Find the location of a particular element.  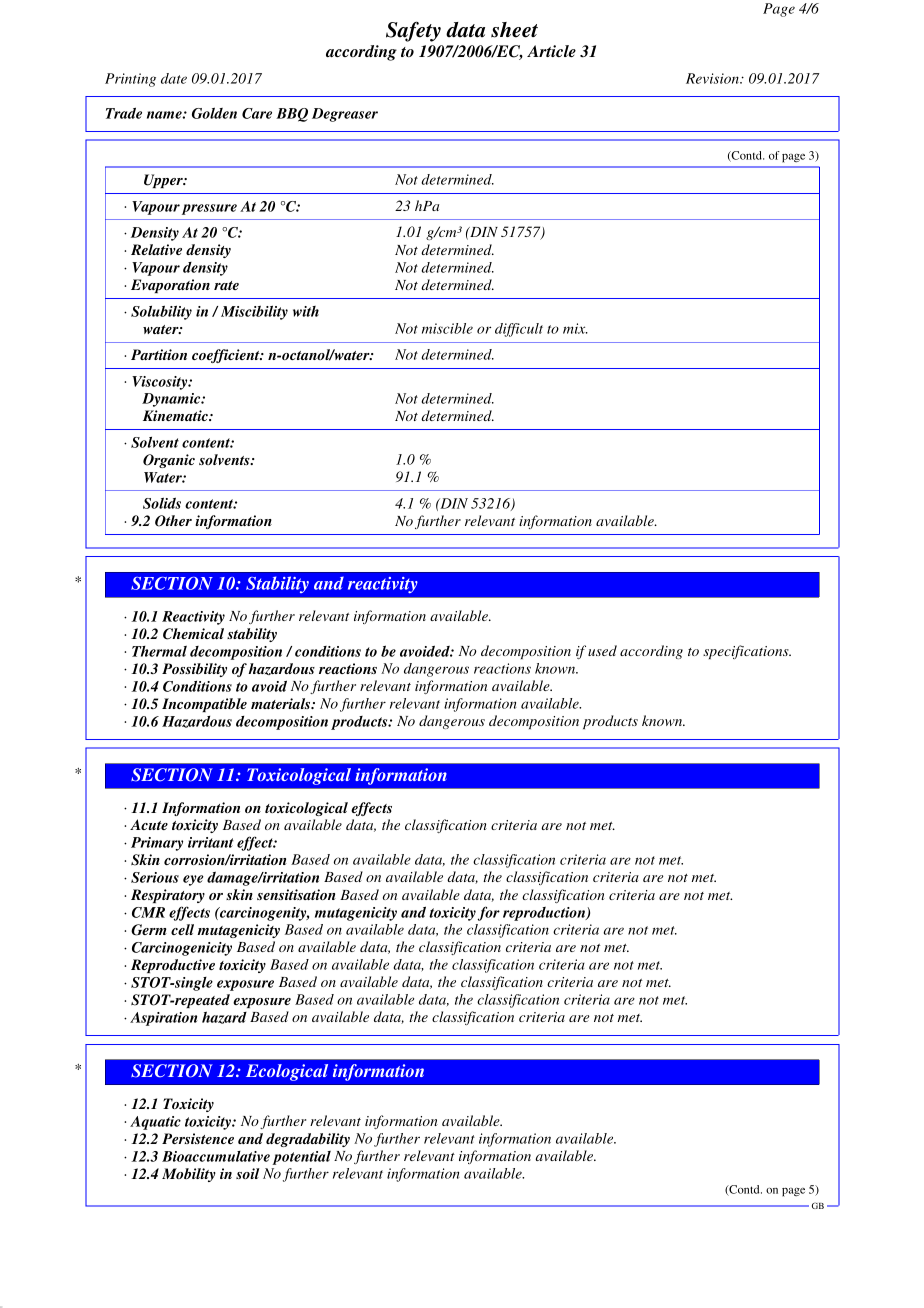

Safety is located at coordinates (413, 31).
